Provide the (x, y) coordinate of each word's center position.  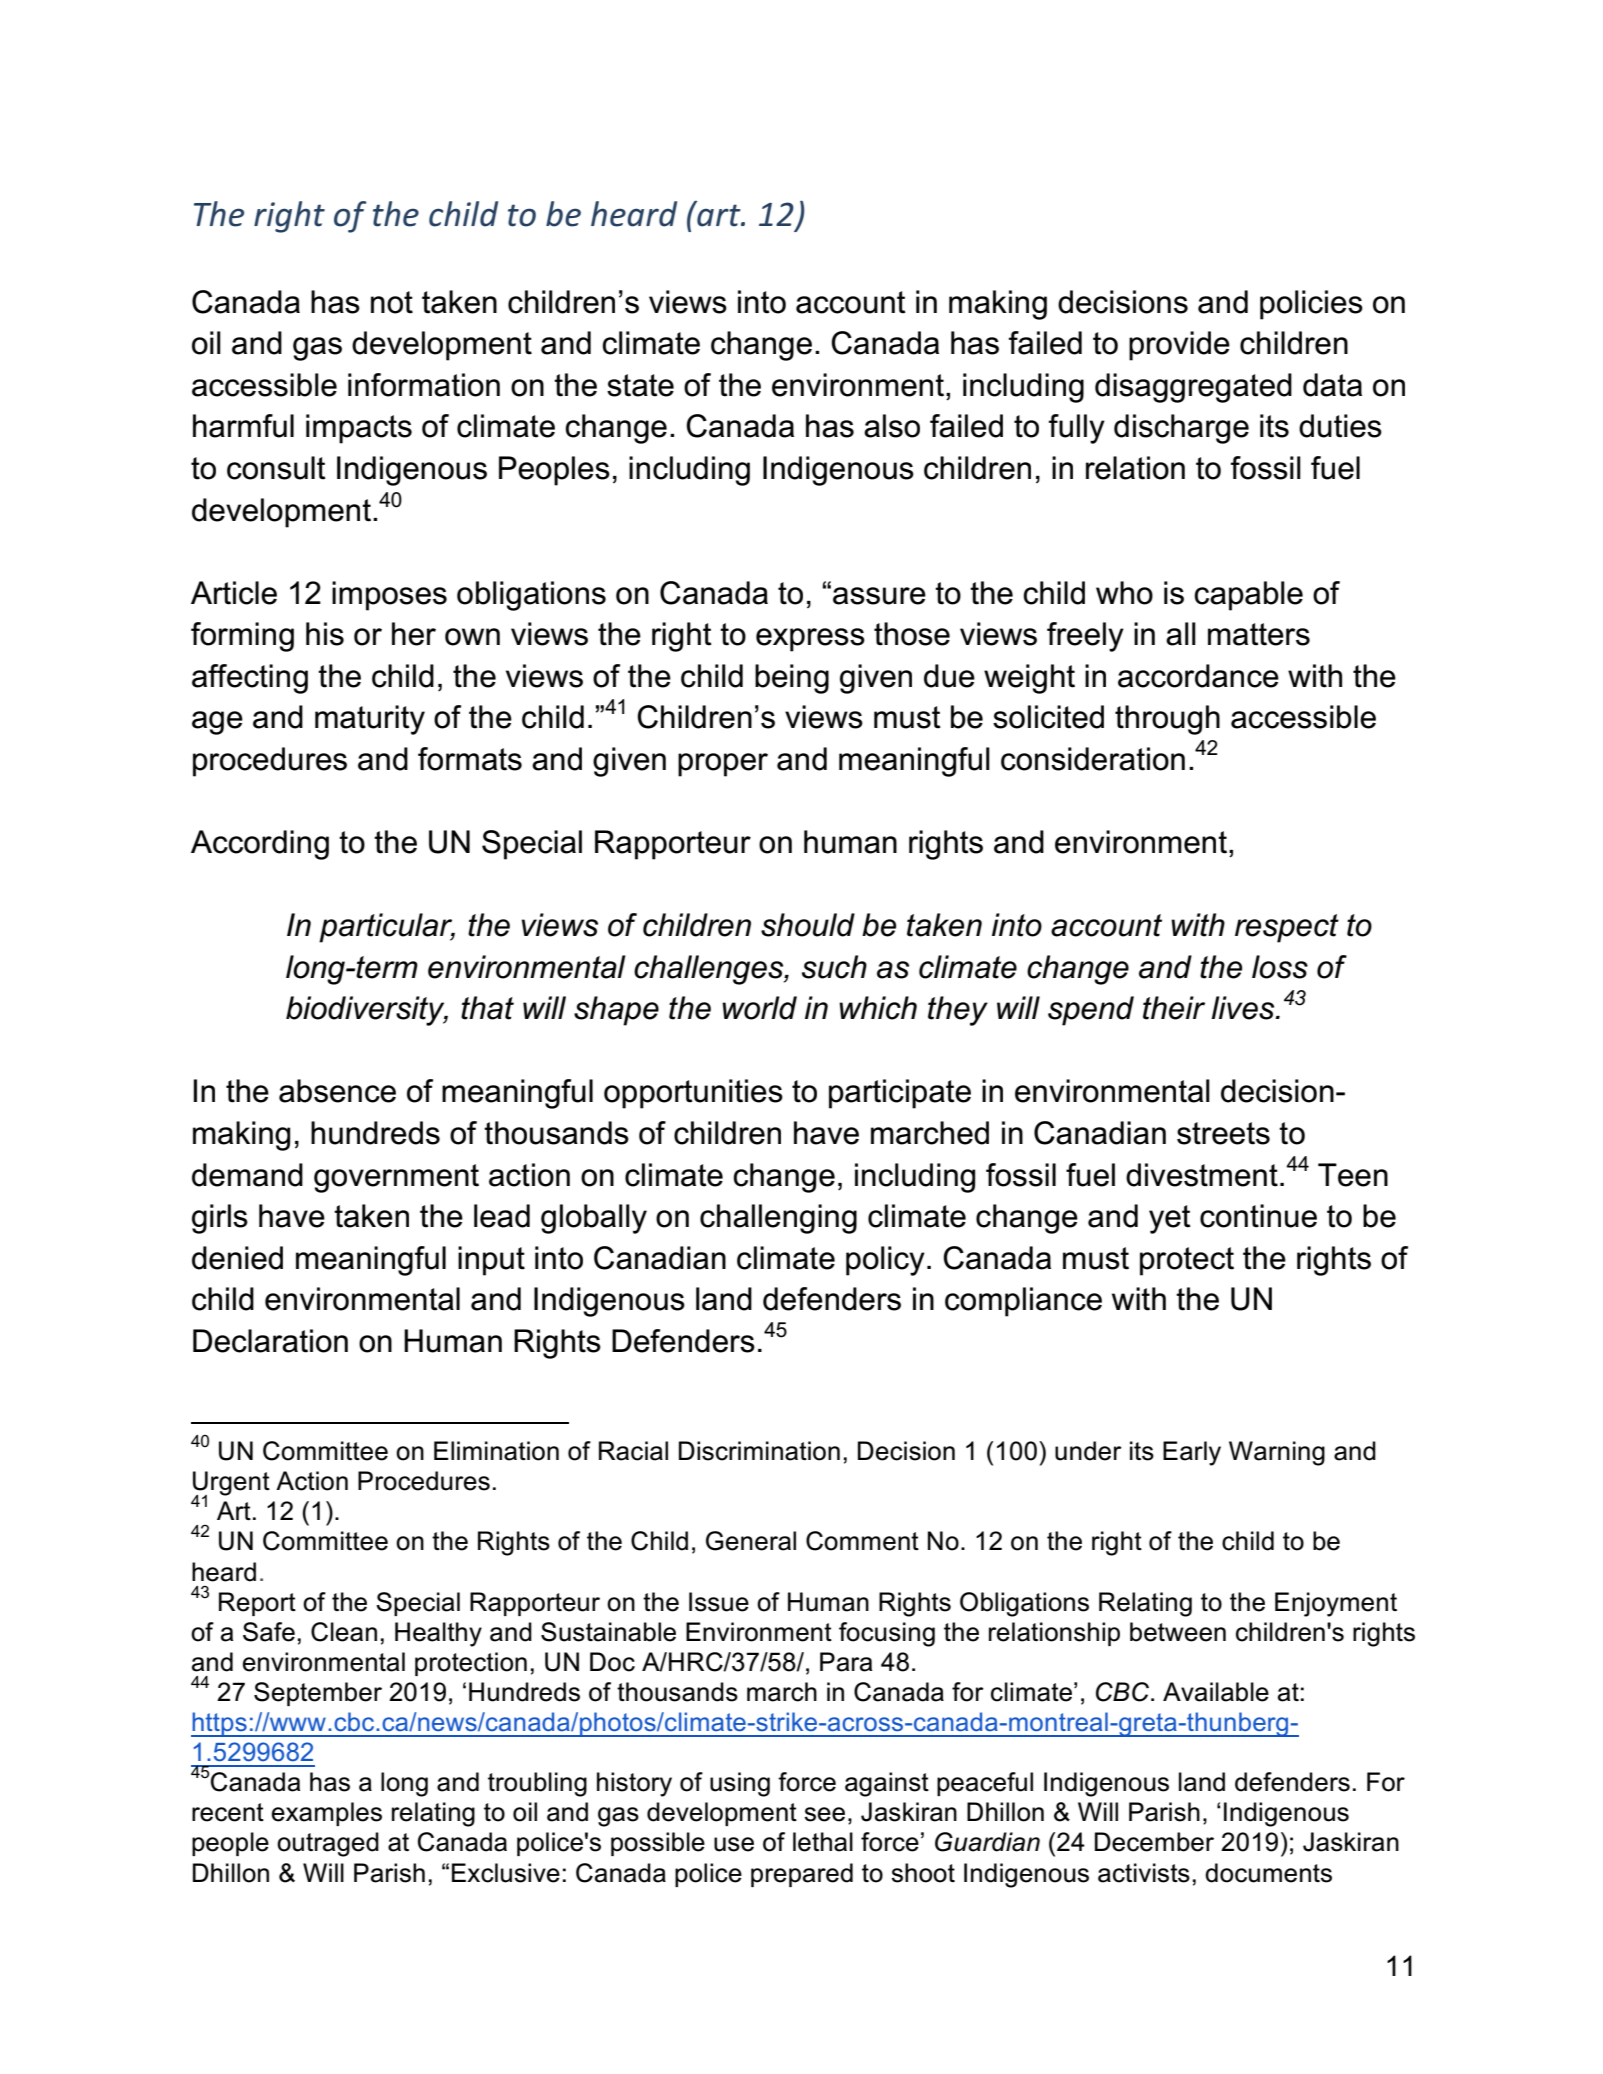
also (892, 426)
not (392, 302)
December (1154, 1842)
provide (1179, 346)
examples (327, 1814)
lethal (823, 1842)
